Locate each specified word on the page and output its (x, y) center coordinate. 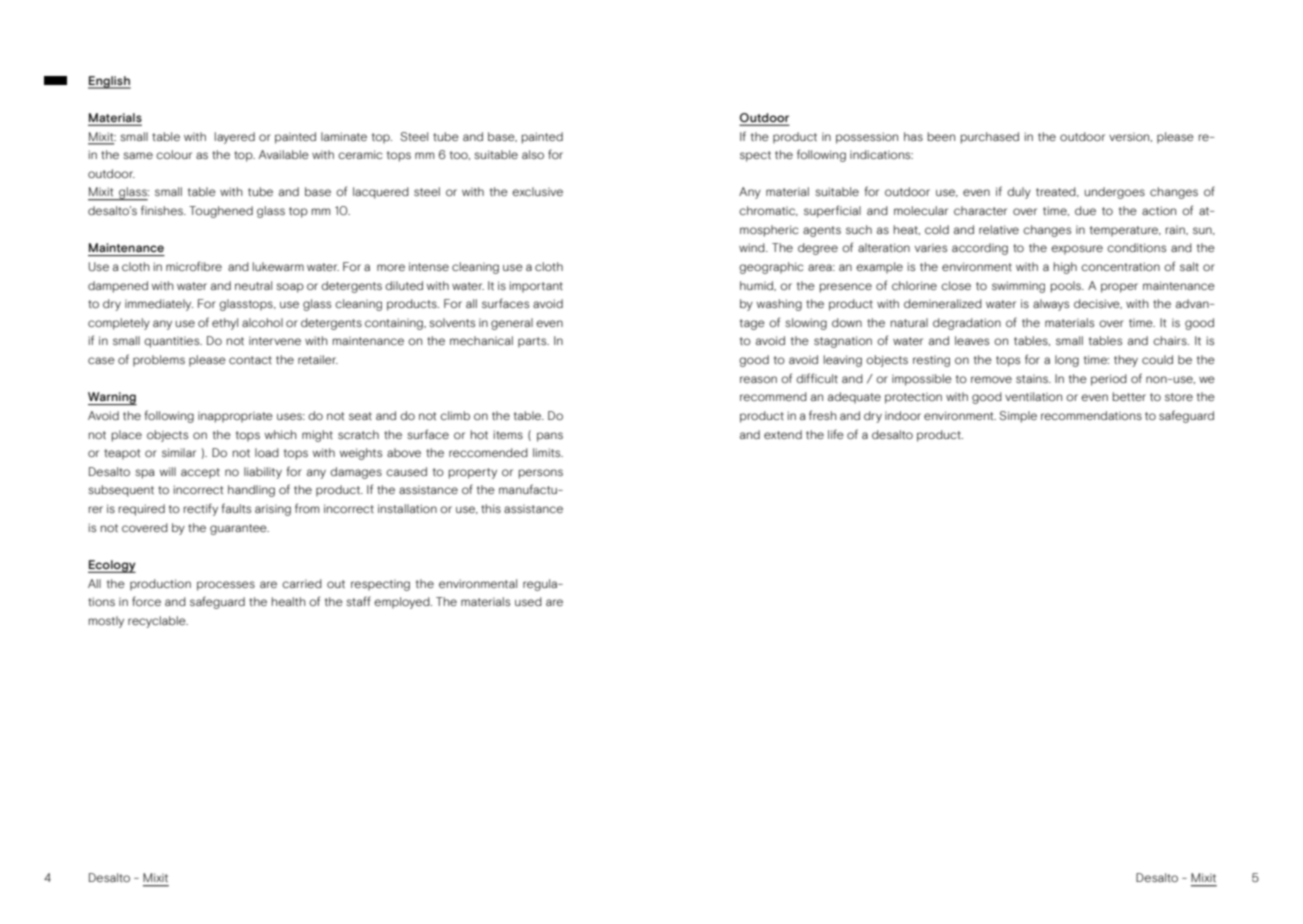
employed (403, 603)
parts (533, 342)
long (1067, 361)
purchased (990, 138)
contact (250, 360)
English (109, 82)
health (289, 601)
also (533, 154)
